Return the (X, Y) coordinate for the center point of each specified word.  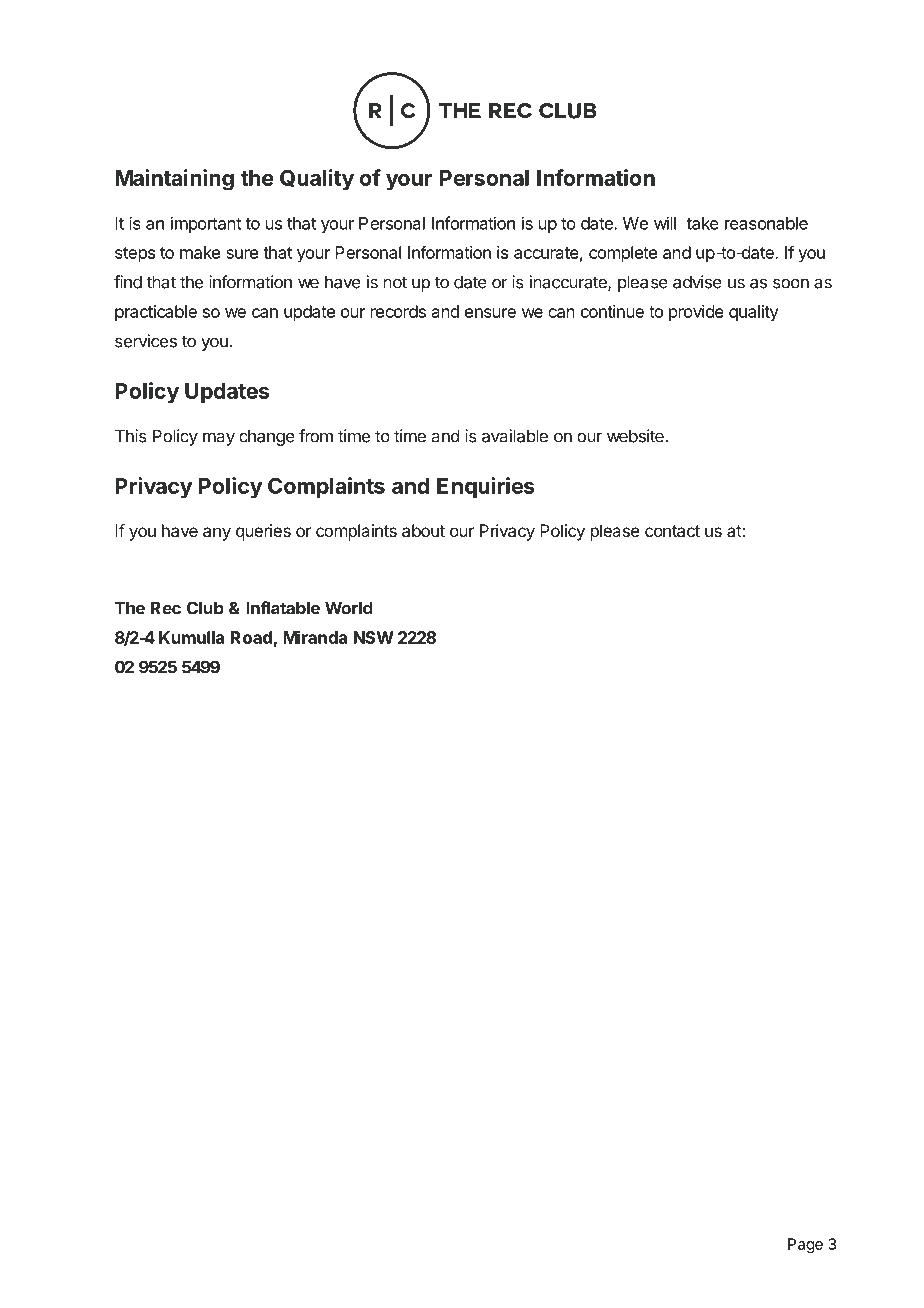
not (395, 282)
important (206, 224)
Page (805, 1245)
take (702, 223)
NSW (374, 637)
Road (251, 637)
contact (672, 531)
